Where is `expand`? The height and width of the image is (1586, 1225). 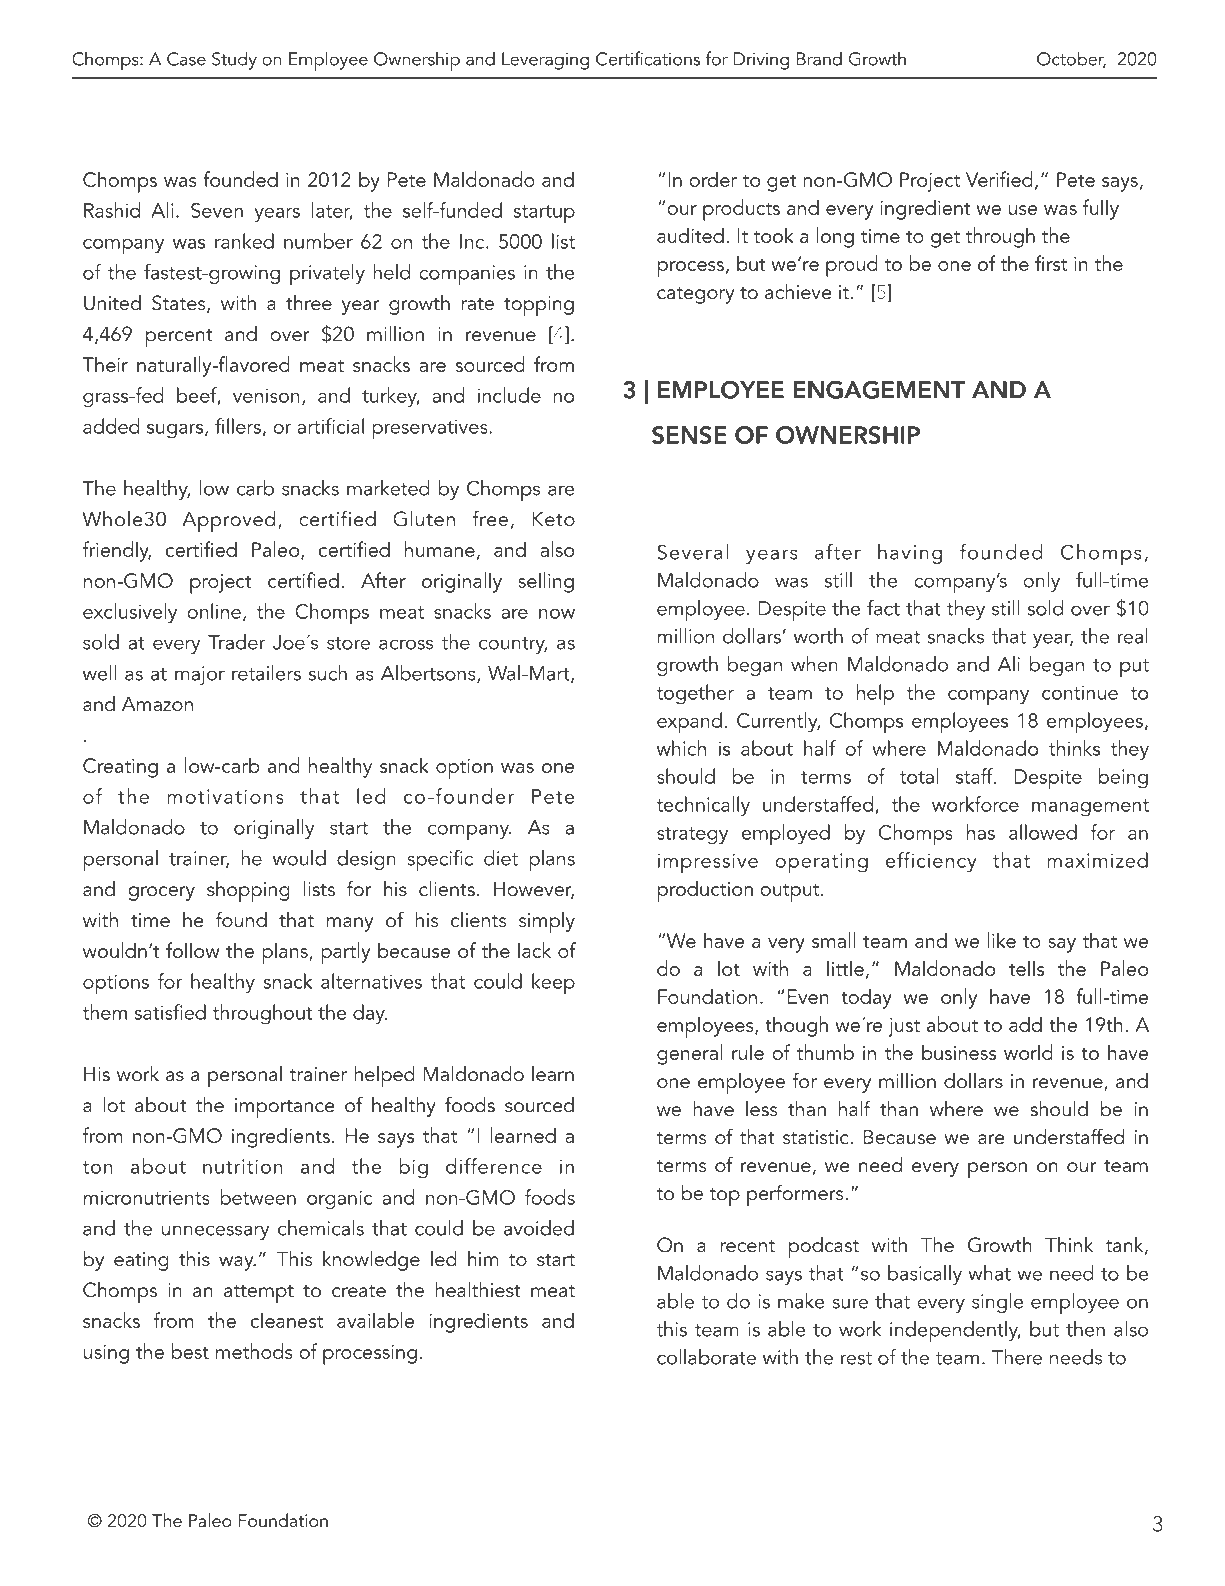
expand is located at coordinates (689, 723).
